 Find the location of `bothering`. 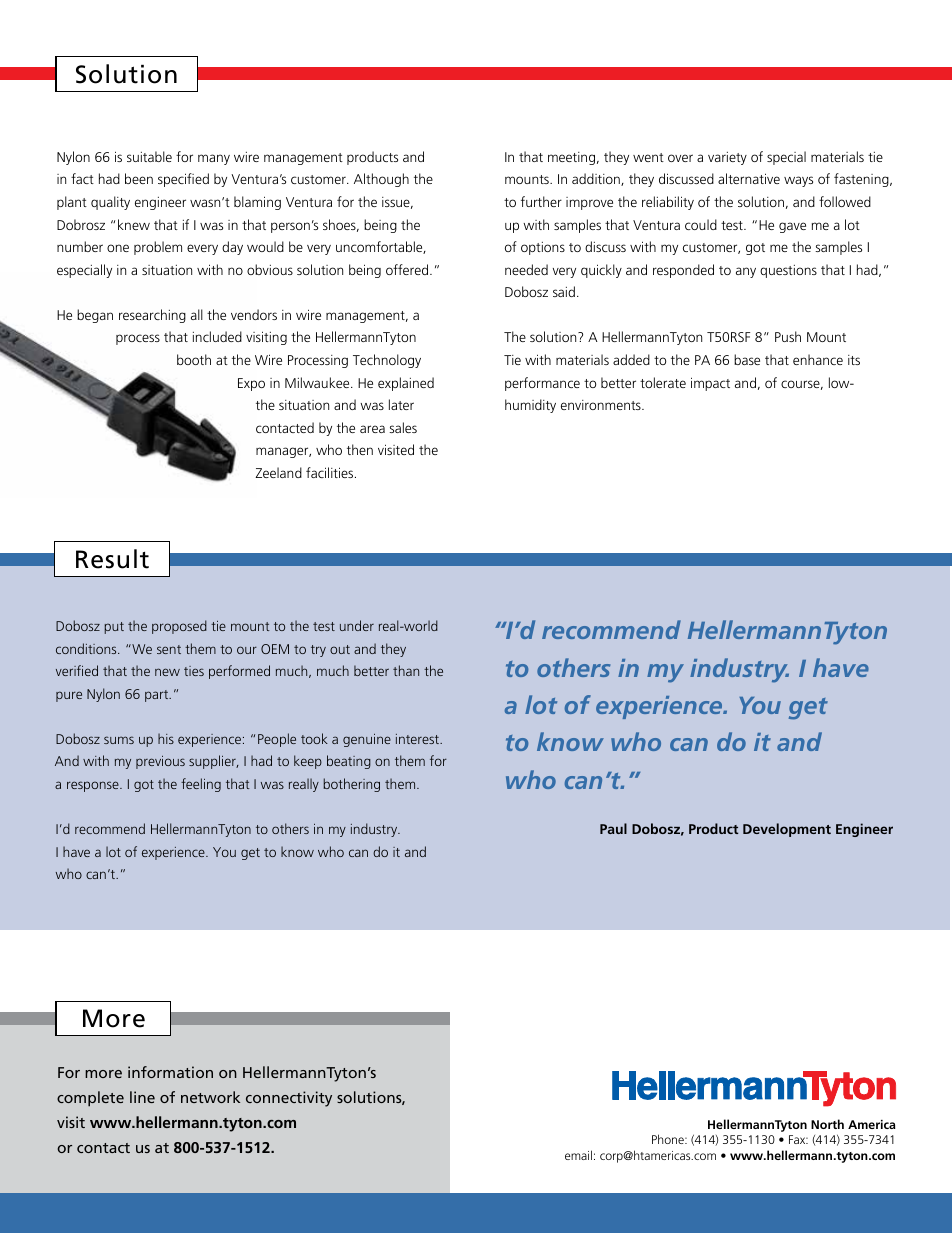

bothering is located at coordinates (351, 785).
